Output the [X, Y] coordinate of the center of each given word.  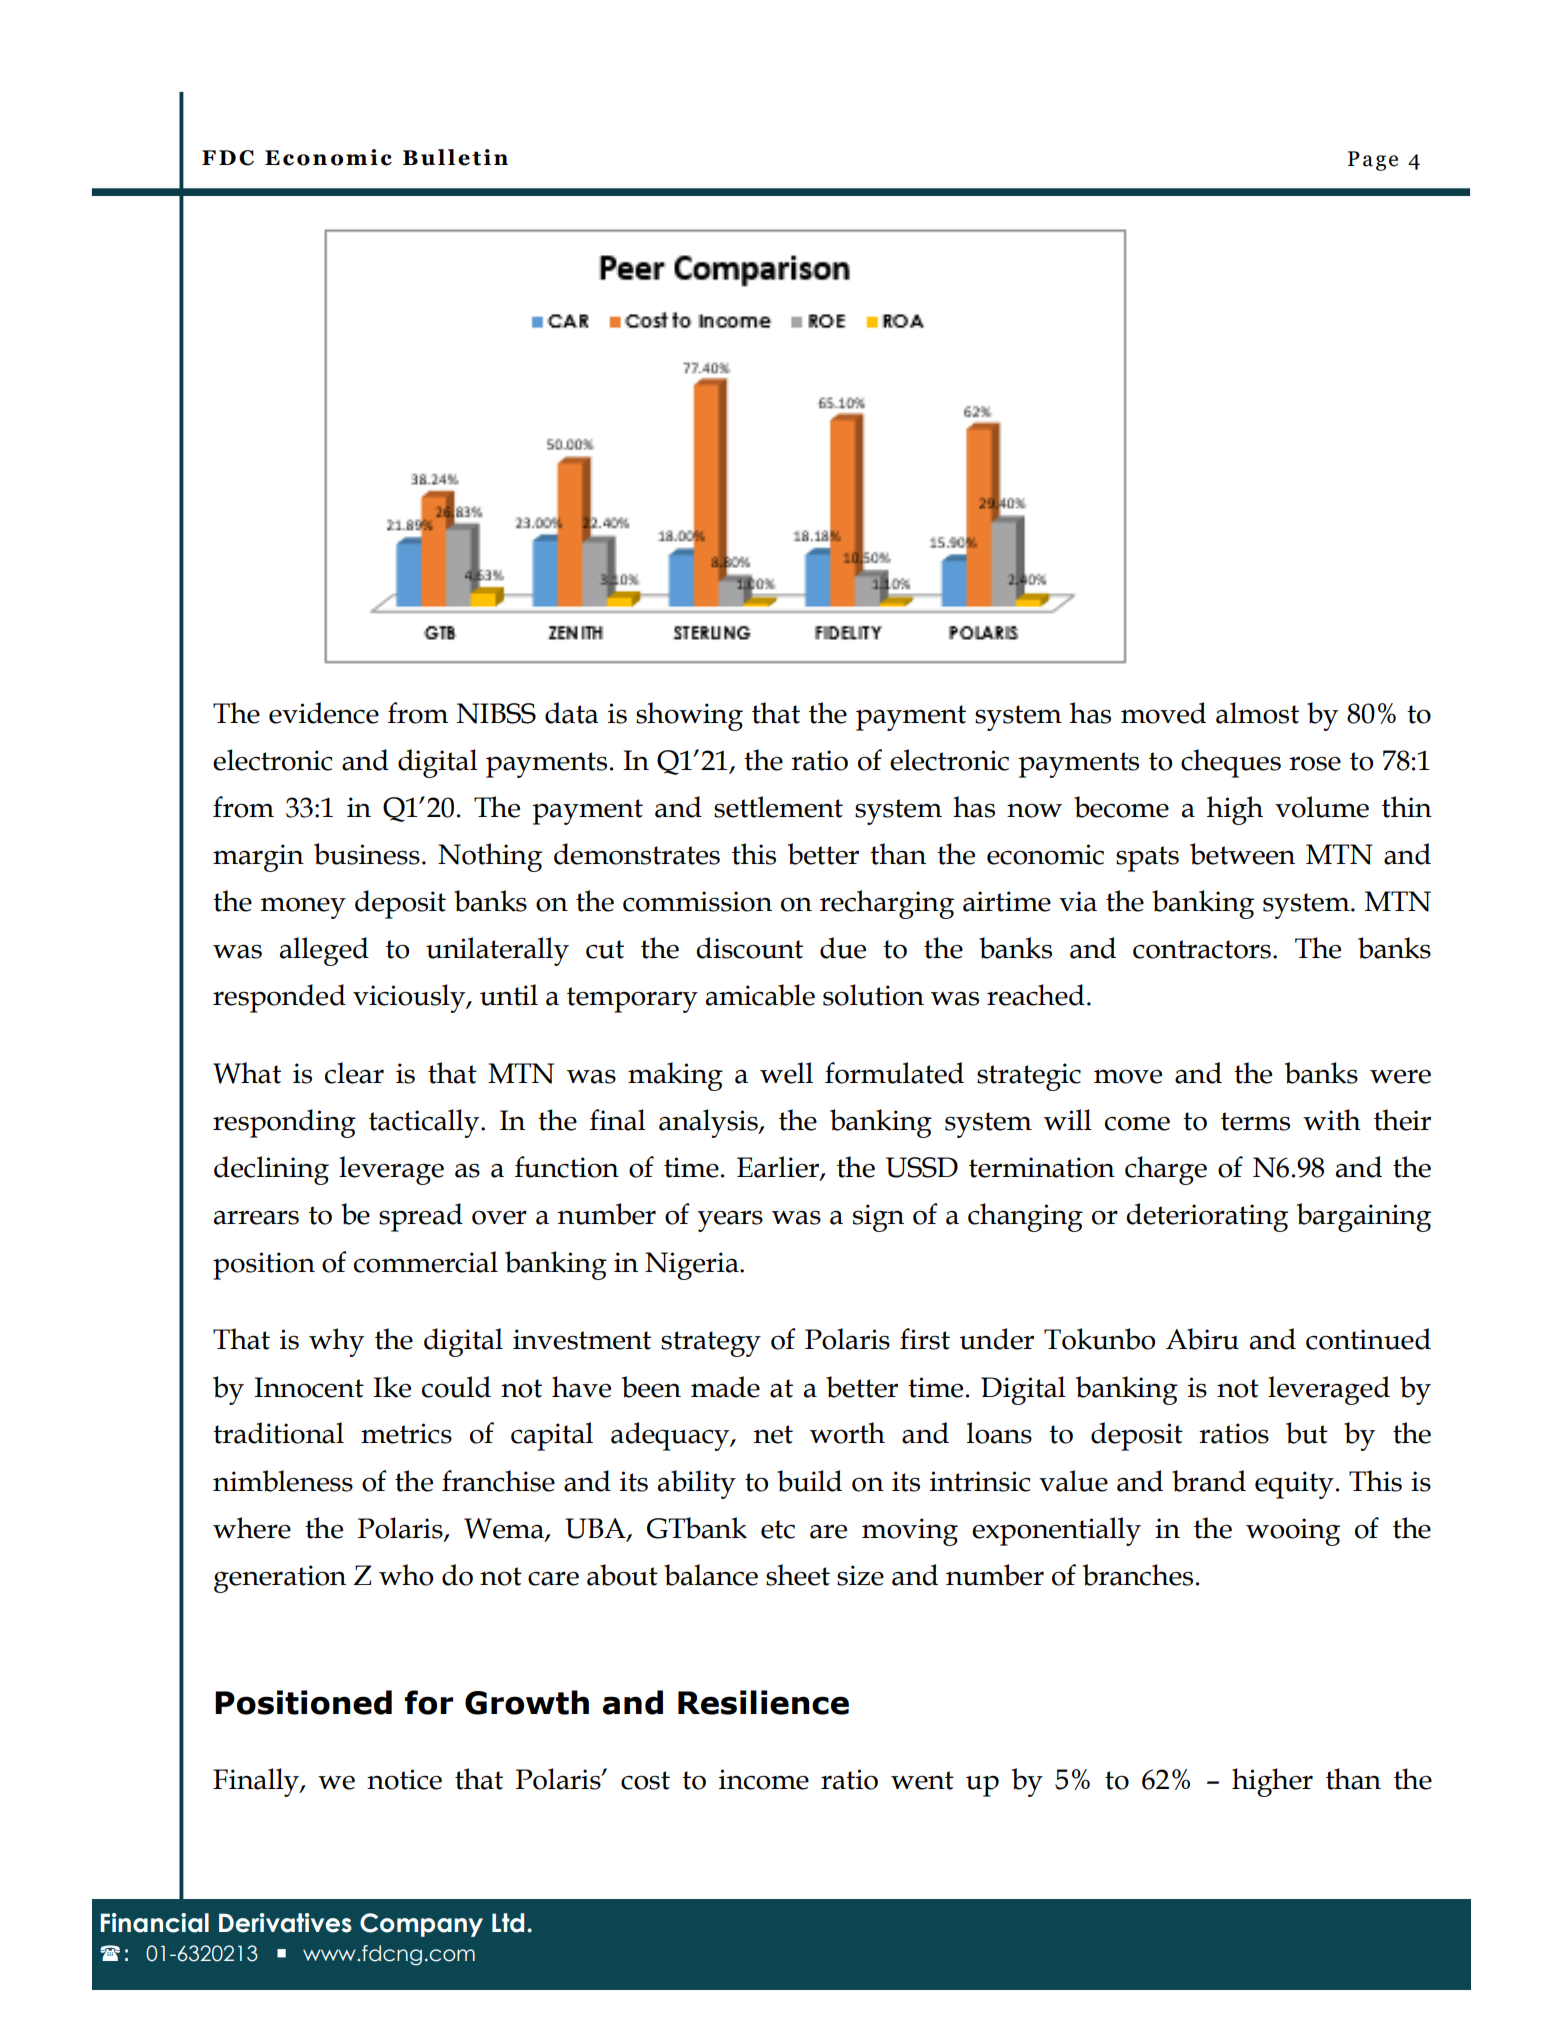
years [730, 1221]
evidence [324, 713]
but [1307, 1433]
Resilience [763, 1702]
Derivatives [285, 1923]
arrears [256, 1217]
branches [1138, 1575]
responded [279, 998]
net [773, 1434]
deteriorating [1207, 1217]
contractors [1202, 949]
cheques [1231, 763]
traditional [278, 1433]
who [406, 1575]
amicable [760, 995]
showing [689, 716]
